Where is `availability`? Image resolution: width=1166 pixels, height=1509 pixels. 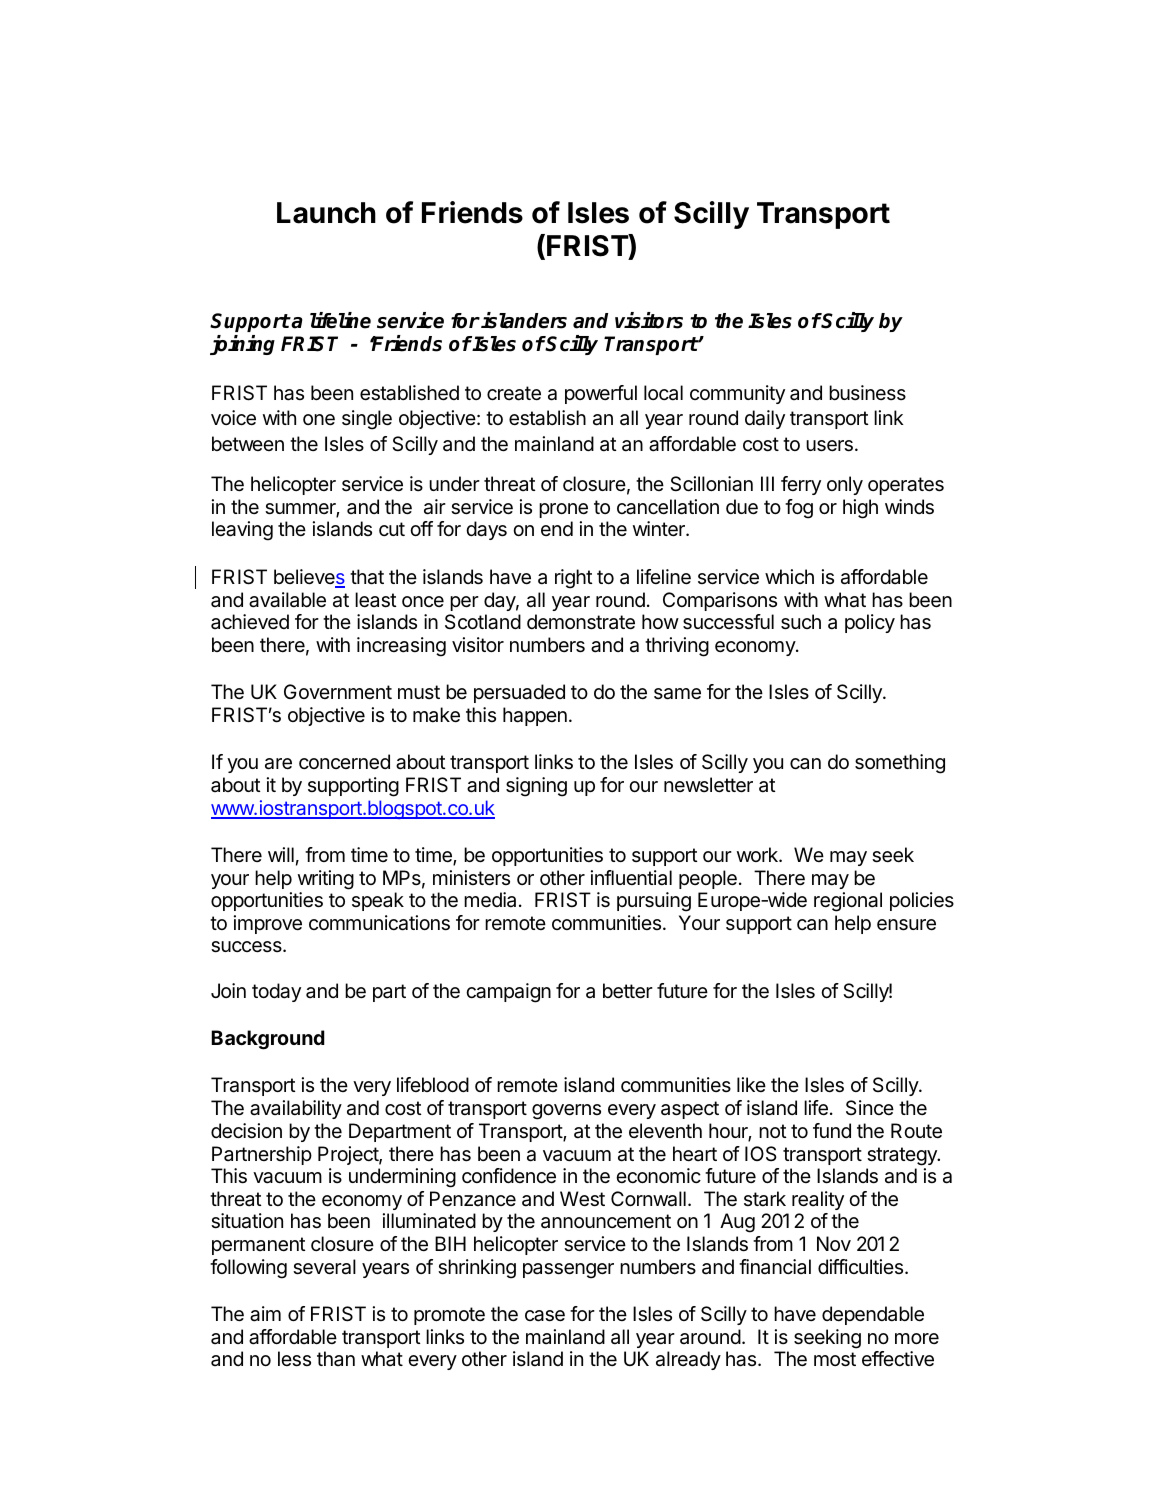 availability is located at coordinates (296, 1109).
